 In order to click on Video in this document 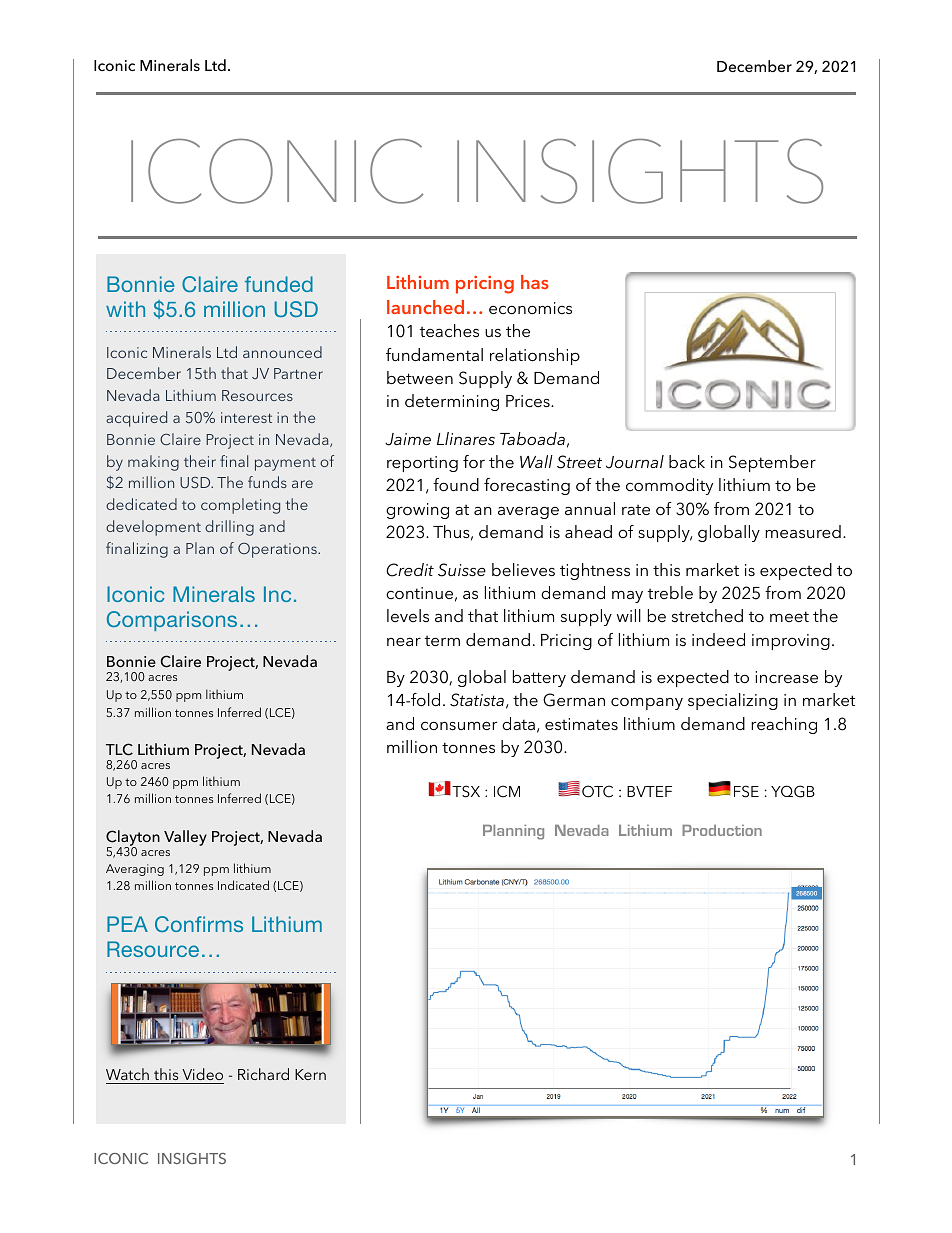, I will do `click(202, 1074)`.
